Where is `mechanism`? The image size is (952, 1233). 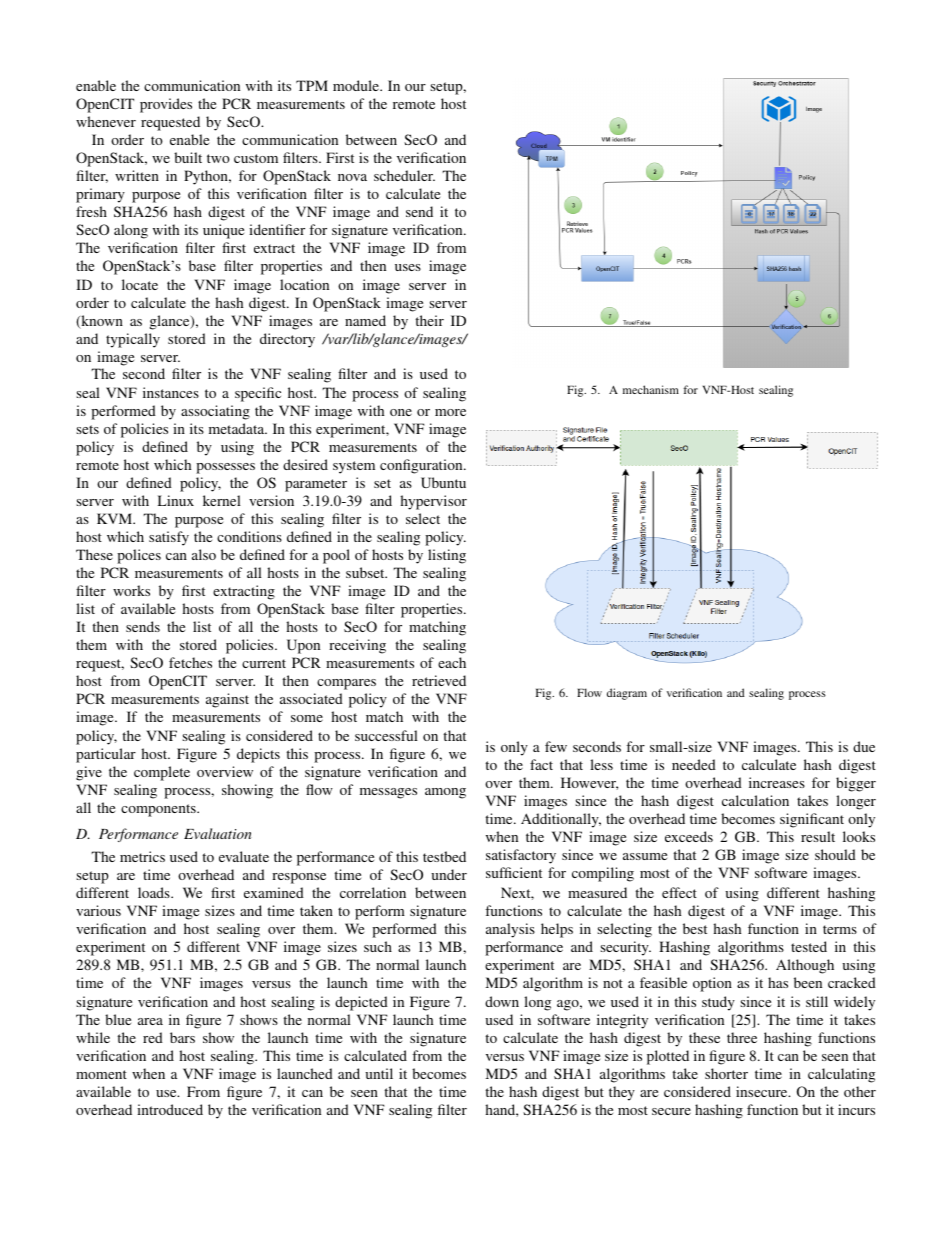 mechanism is located at coordinates (651, 389).
